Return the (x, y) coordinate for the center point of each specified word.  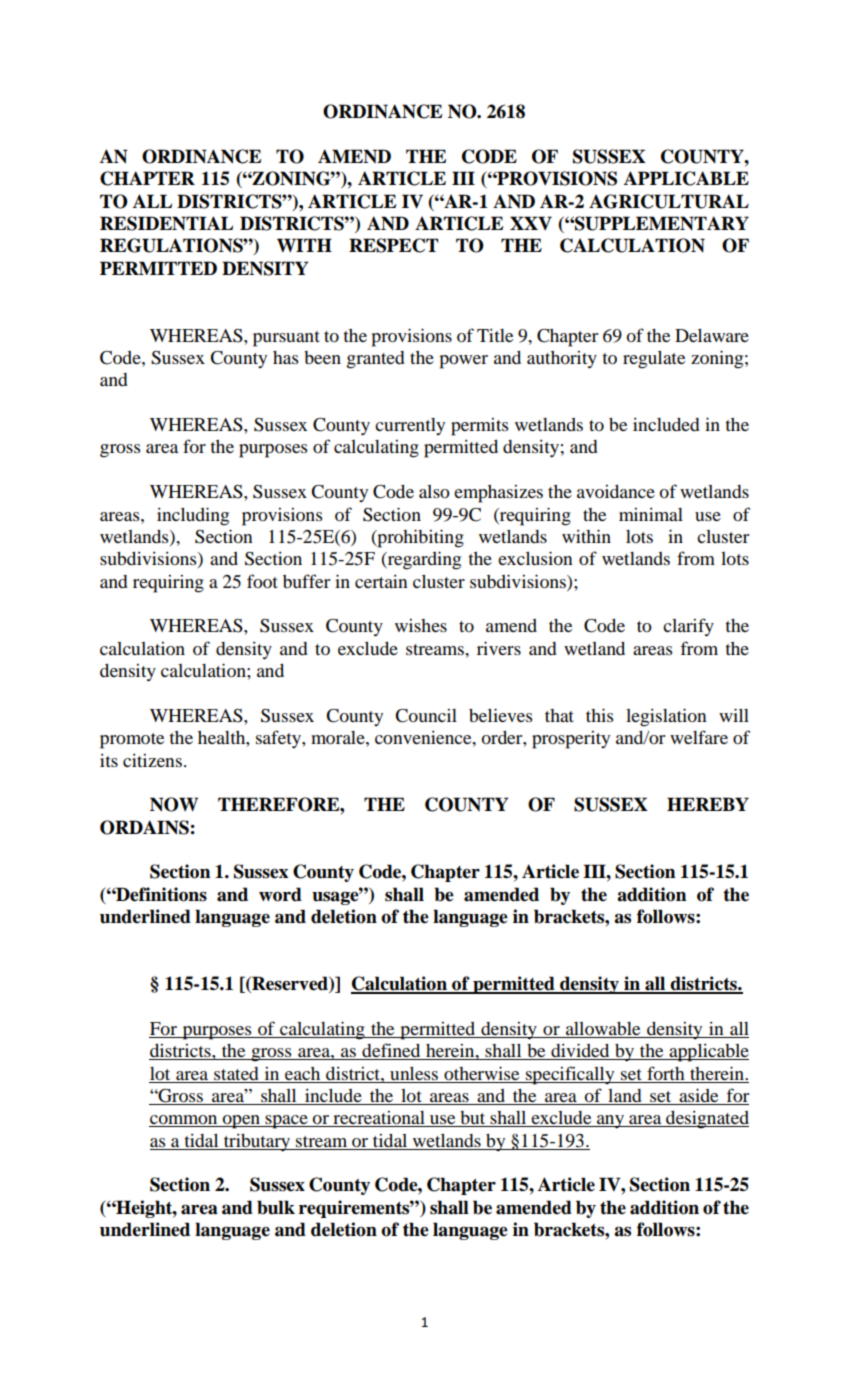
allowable (603, 1030)
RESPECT (393, 245)
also (434, 491)
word (280, 894)
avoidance (616, 491)
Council (426, 716)
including (193, 516)
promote (132, 741)
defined (391, 1051)
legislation (666, 717)
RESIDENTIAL (166, 223)
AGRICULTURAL (669, 201)
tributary (257, 1143)
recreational (379, 1119)
